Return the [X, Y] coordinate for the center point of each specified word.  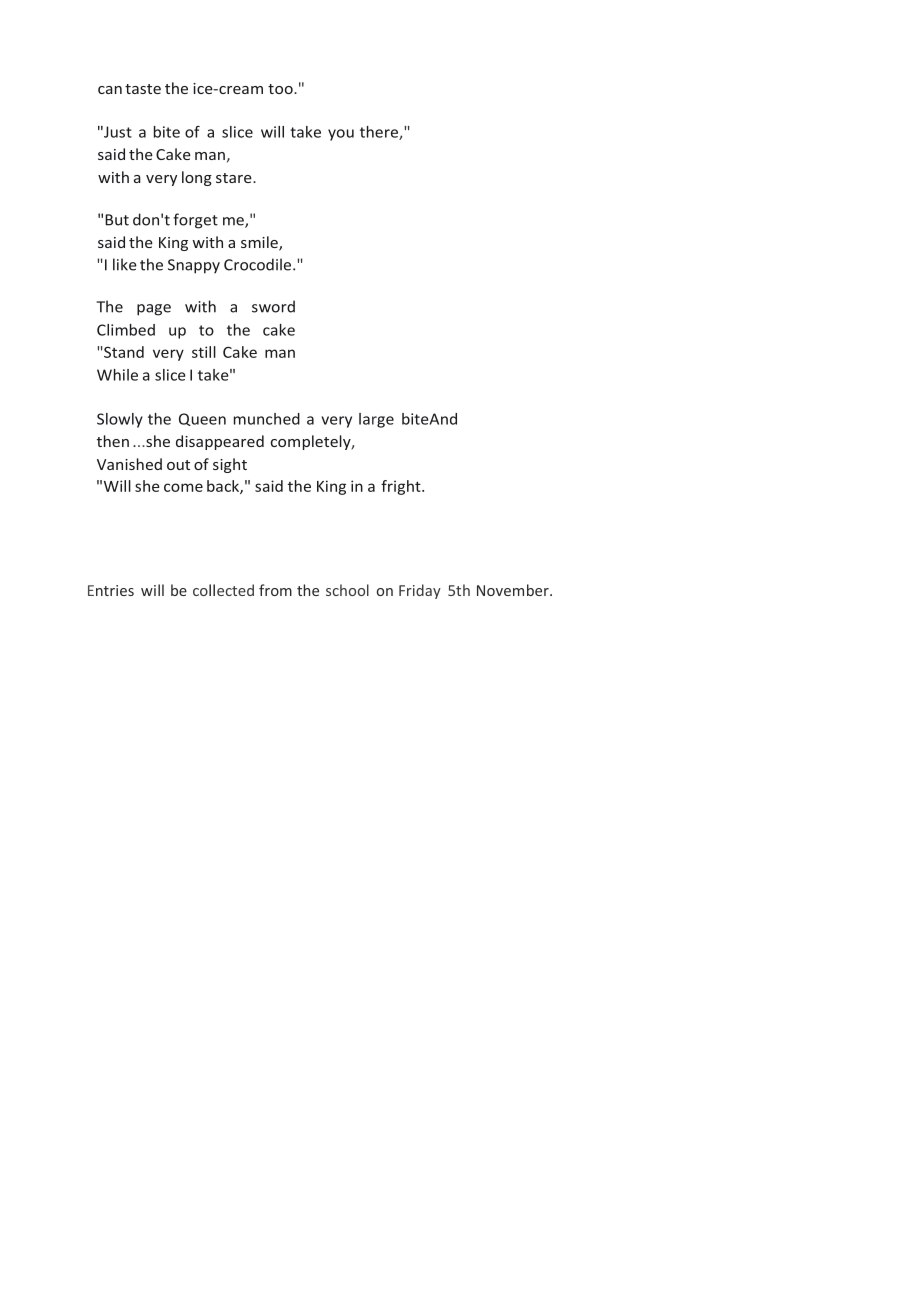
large [376, 420]
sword [273, 306]
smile [260, 243]
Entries [111, 590]
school [347, 590]
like [125, 264]
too [281, 89]
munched [267, 419]
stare [235, 178]
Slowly [120, 420]
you [341, 135]
